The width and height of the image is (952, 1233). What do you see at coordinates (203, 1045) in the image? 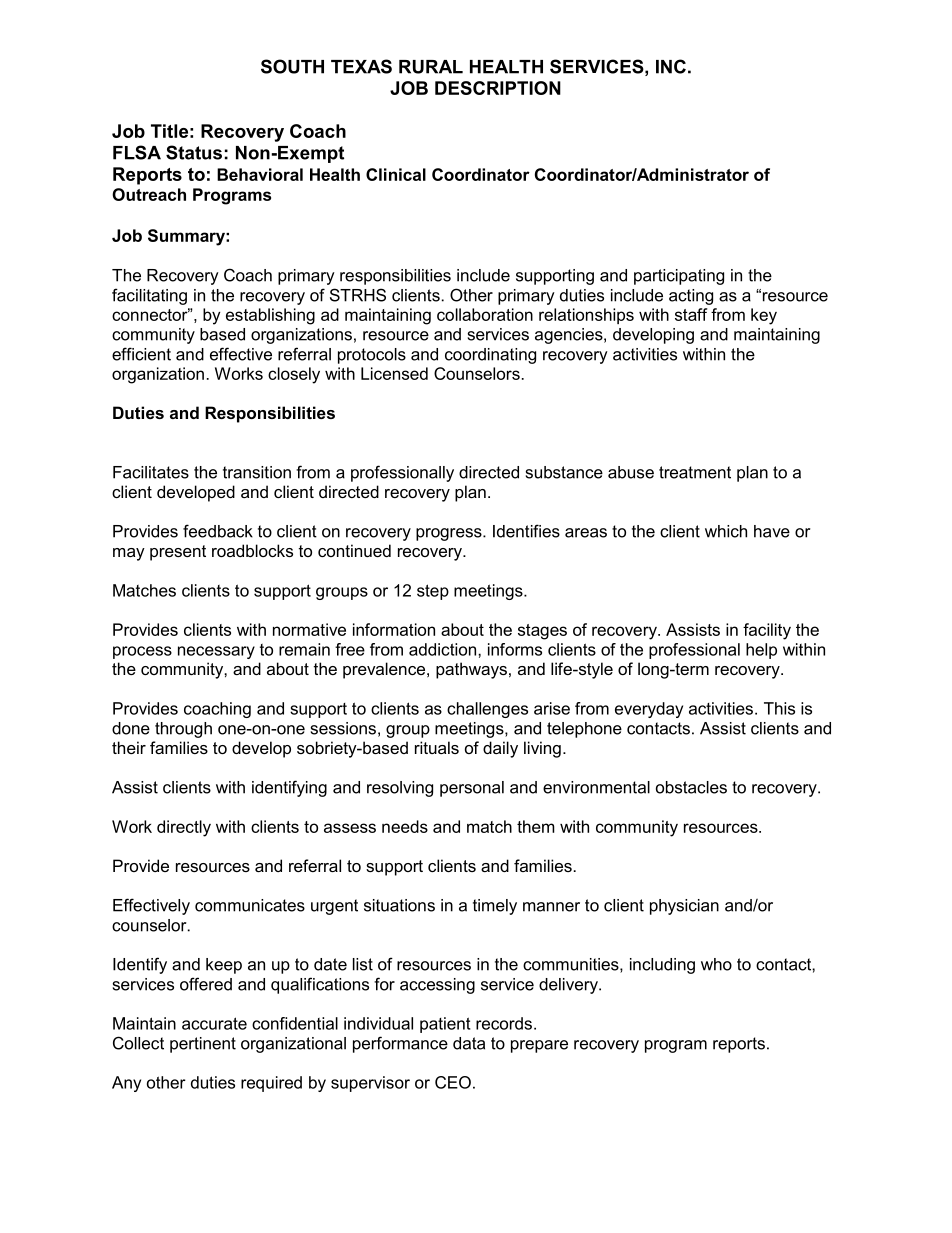
I see `pertinent` at bounding box center [203, 1045].
